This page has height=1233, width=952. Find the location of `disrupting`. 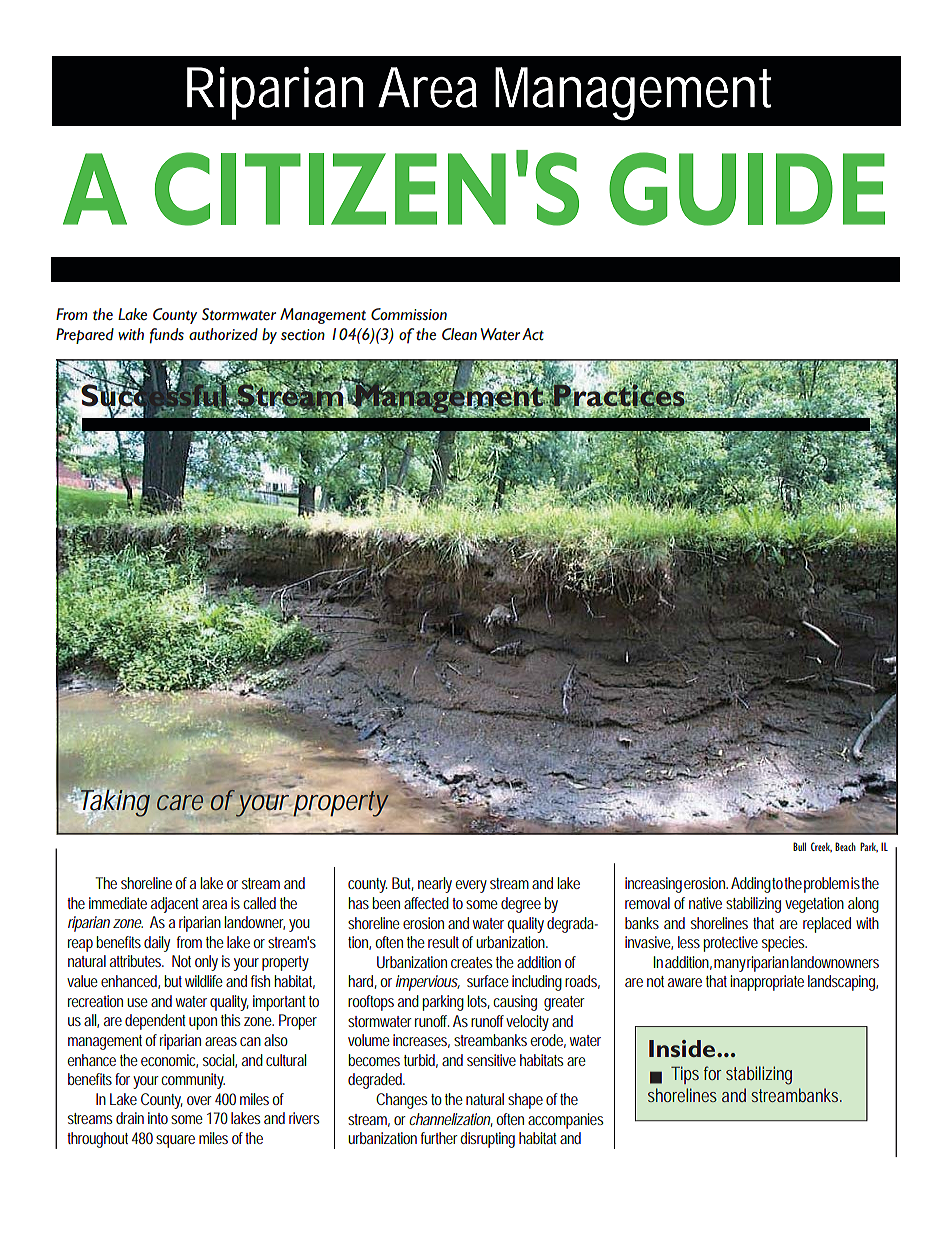

disrupting is located at coordinates (487, 1140).
